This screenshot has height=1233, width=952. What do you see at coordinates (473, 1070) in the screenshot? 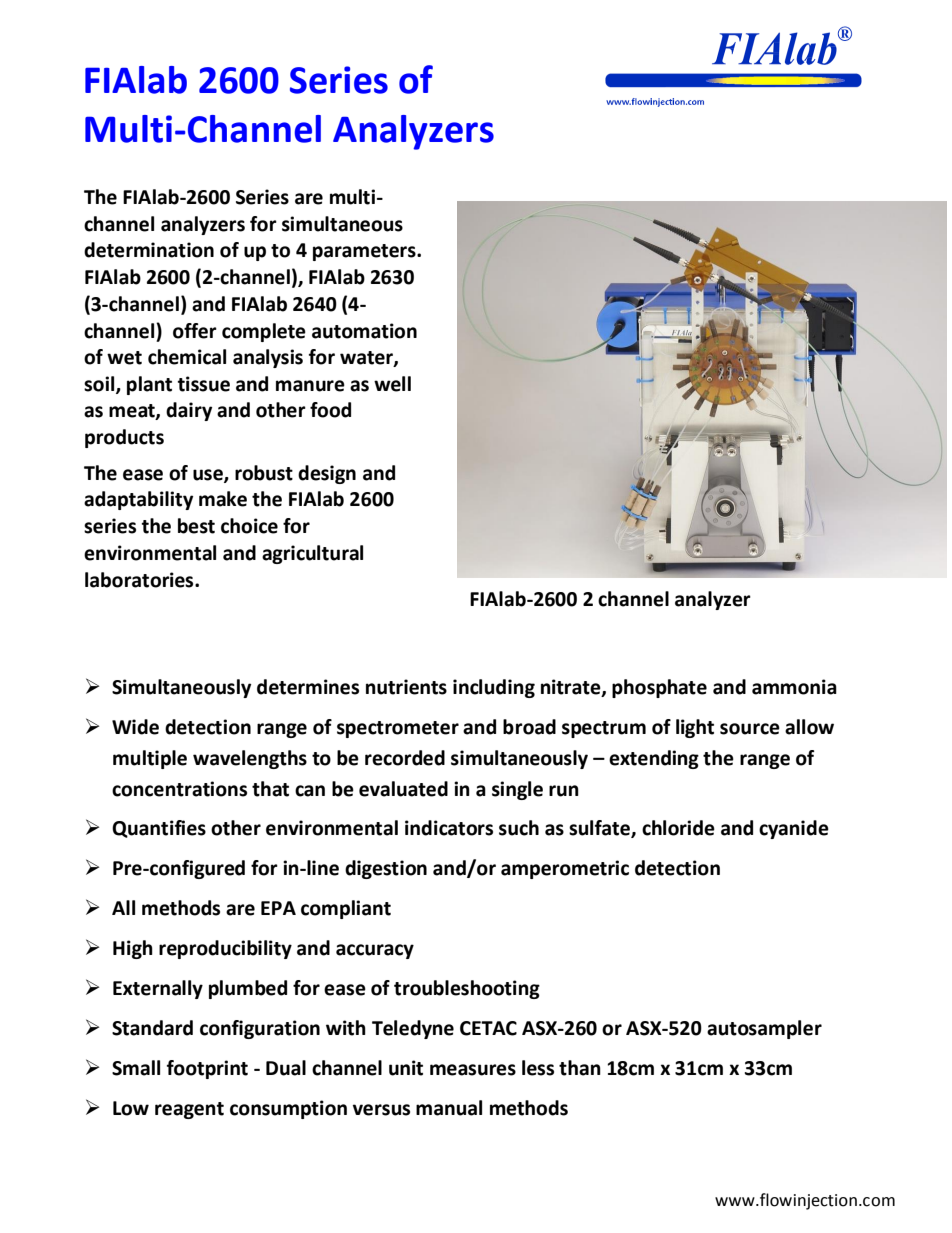
I see `measures` at bounding box center [473, 1070].
